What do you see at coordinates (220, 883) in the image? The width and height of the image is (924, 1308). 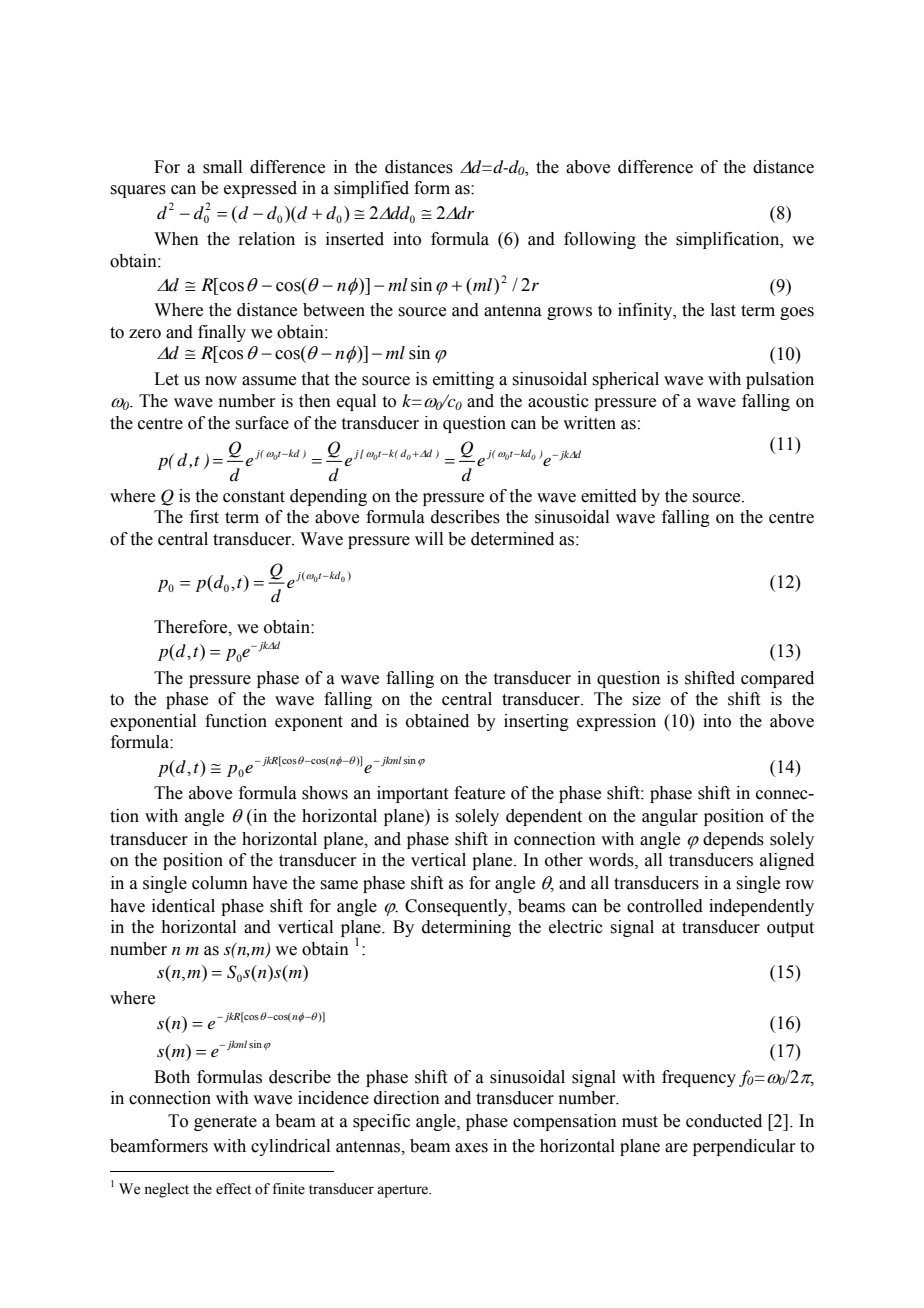 I see `column` at bounding box center [220, 883].
